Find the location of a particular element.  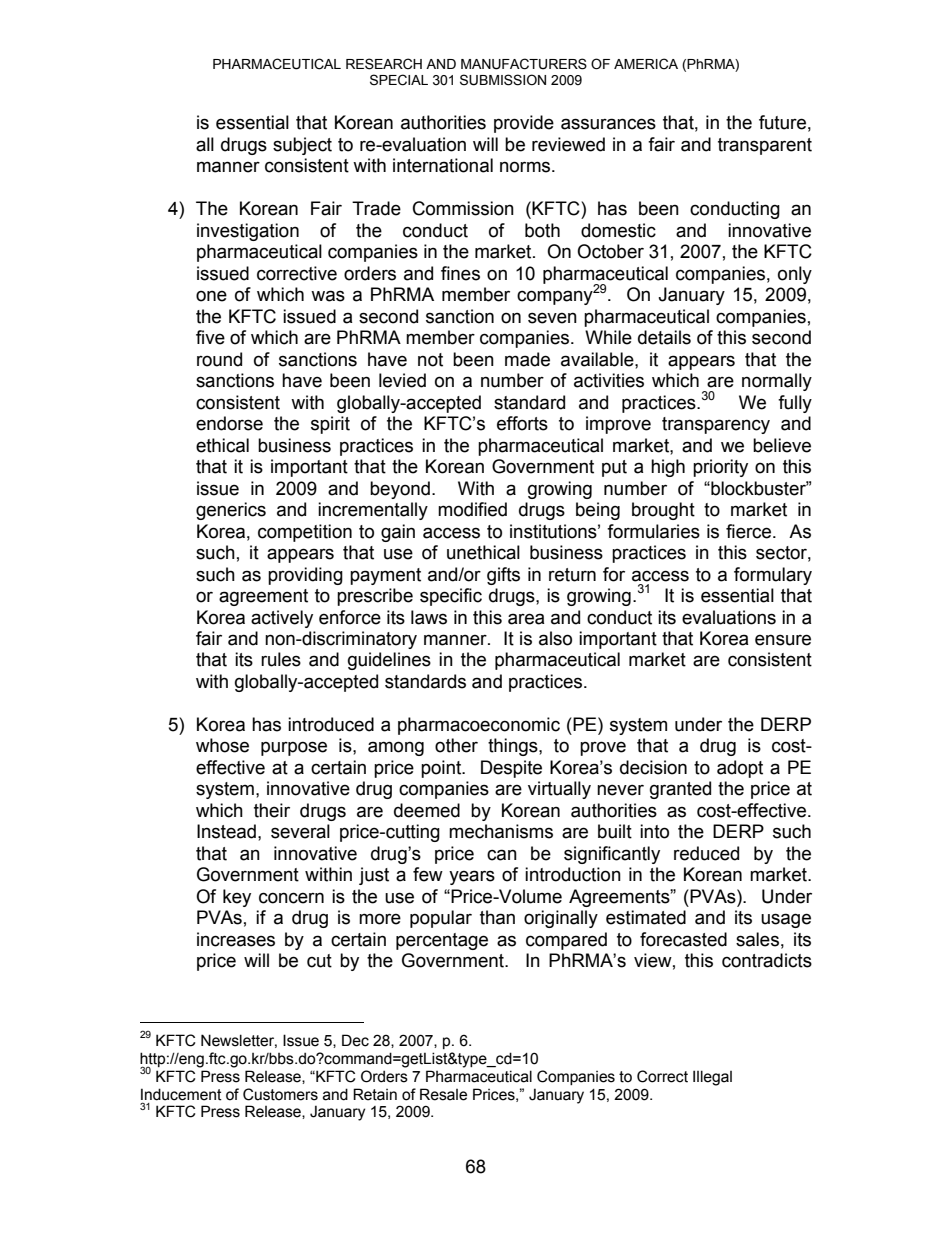

adopt is located at coordinates (740, 769).
